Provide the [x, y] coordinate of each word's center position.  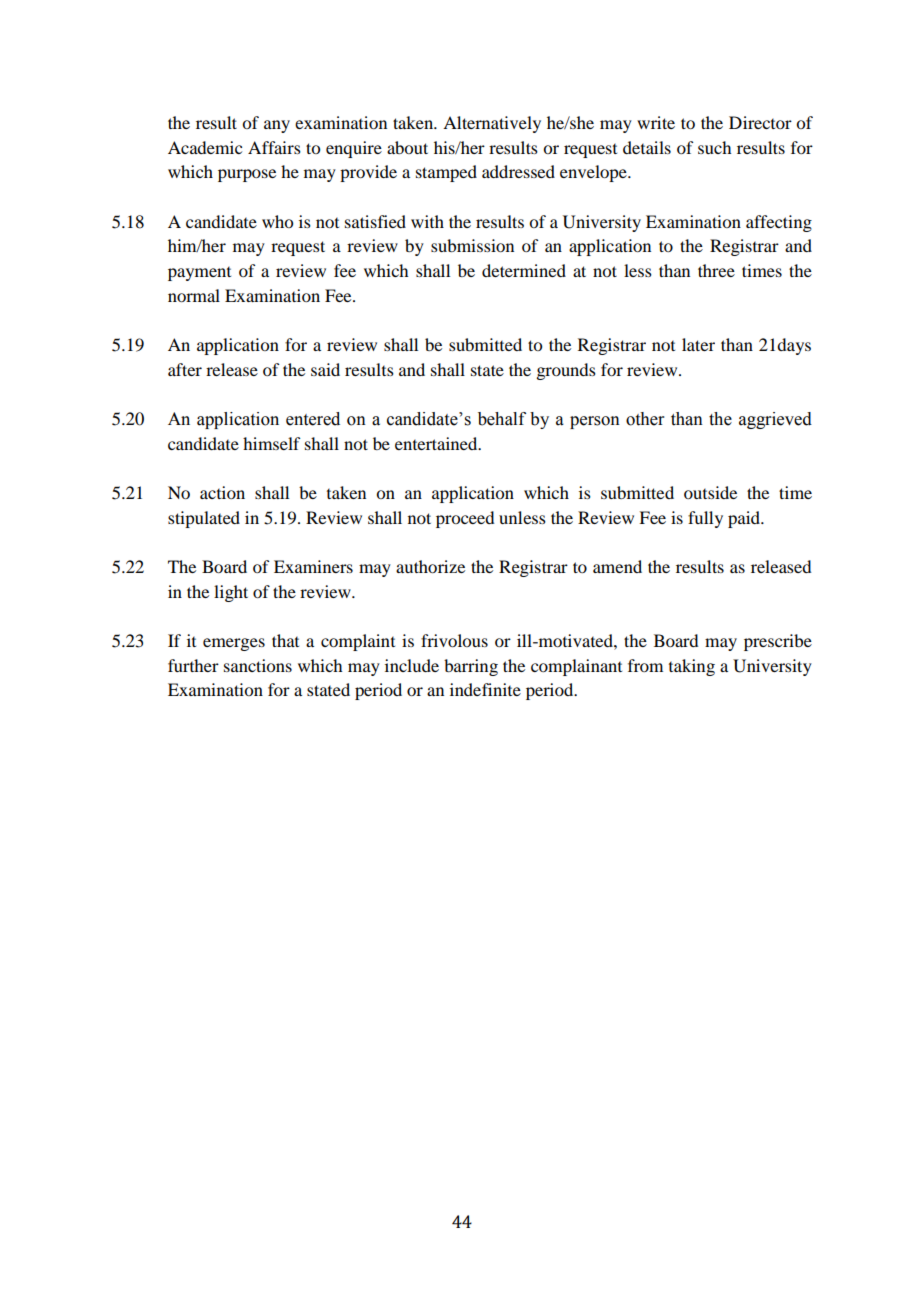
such [714, 147]
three [716, 270]
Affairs [274, 147]
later [698, 344]
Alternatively [492, 124]
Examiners [313, 566]
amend [617, 566]
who [277, 221]
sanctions [258, 665]
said [325, 369]
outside [710, 492]
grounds [566, 371]
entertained [437, 443]
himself [271, 443]
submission [472, 245]
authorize [430, 566]
